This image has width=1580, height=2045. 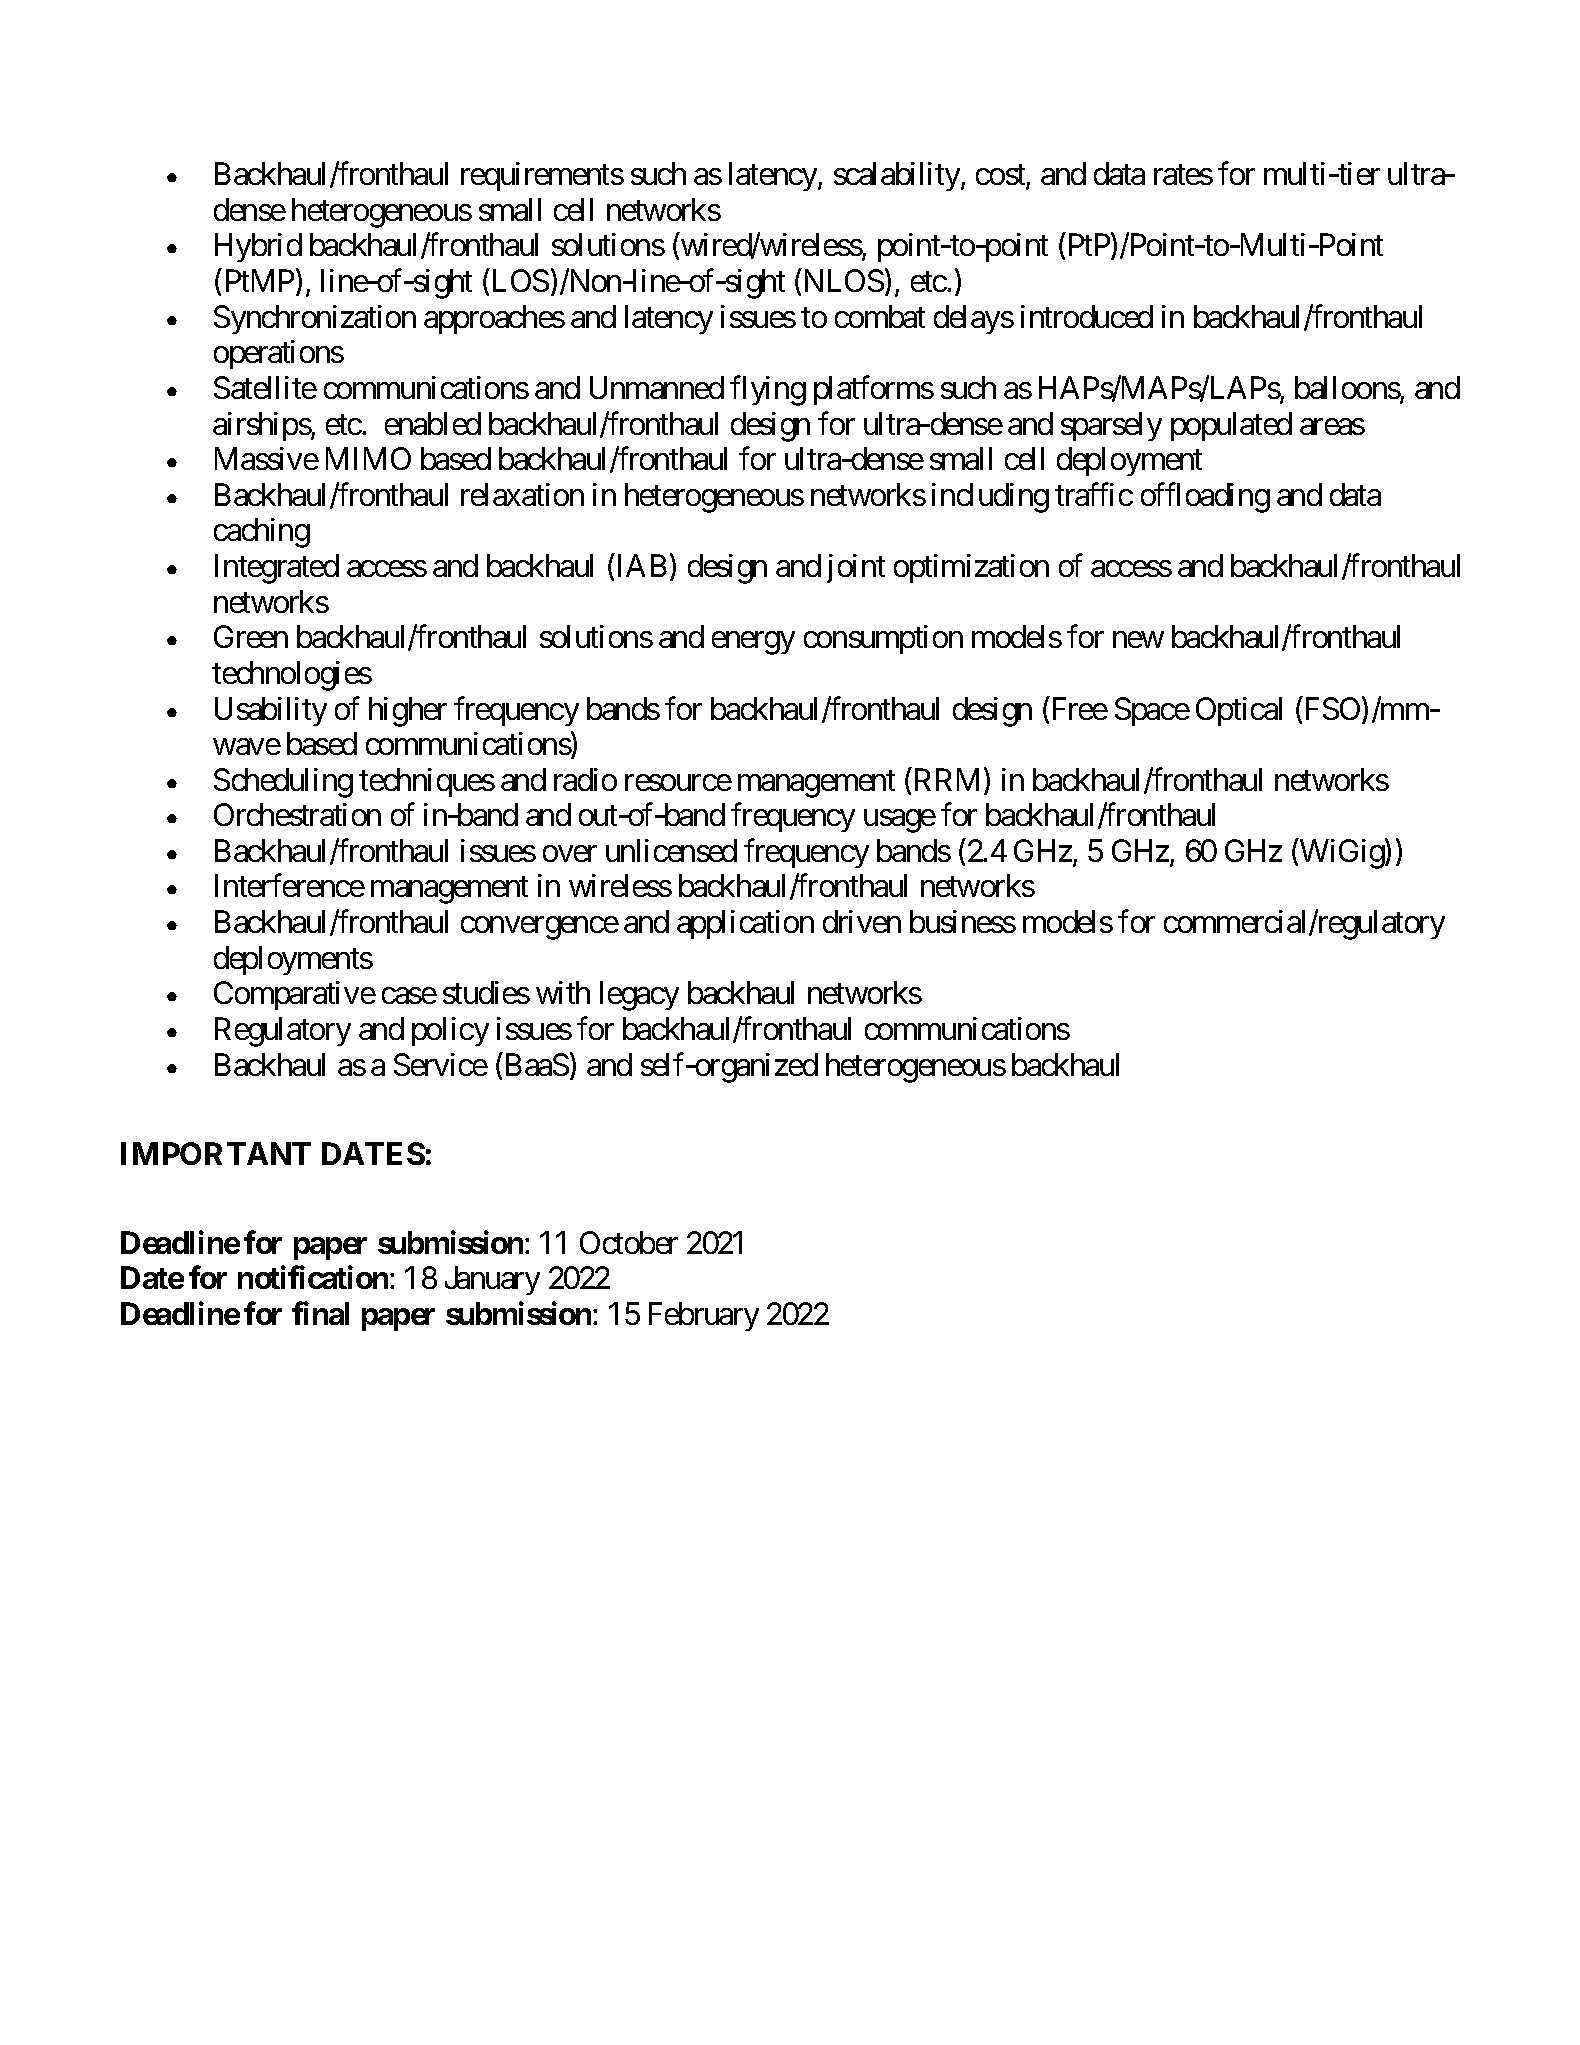 I want to click on Optical, so click(x=1239, y=711).
